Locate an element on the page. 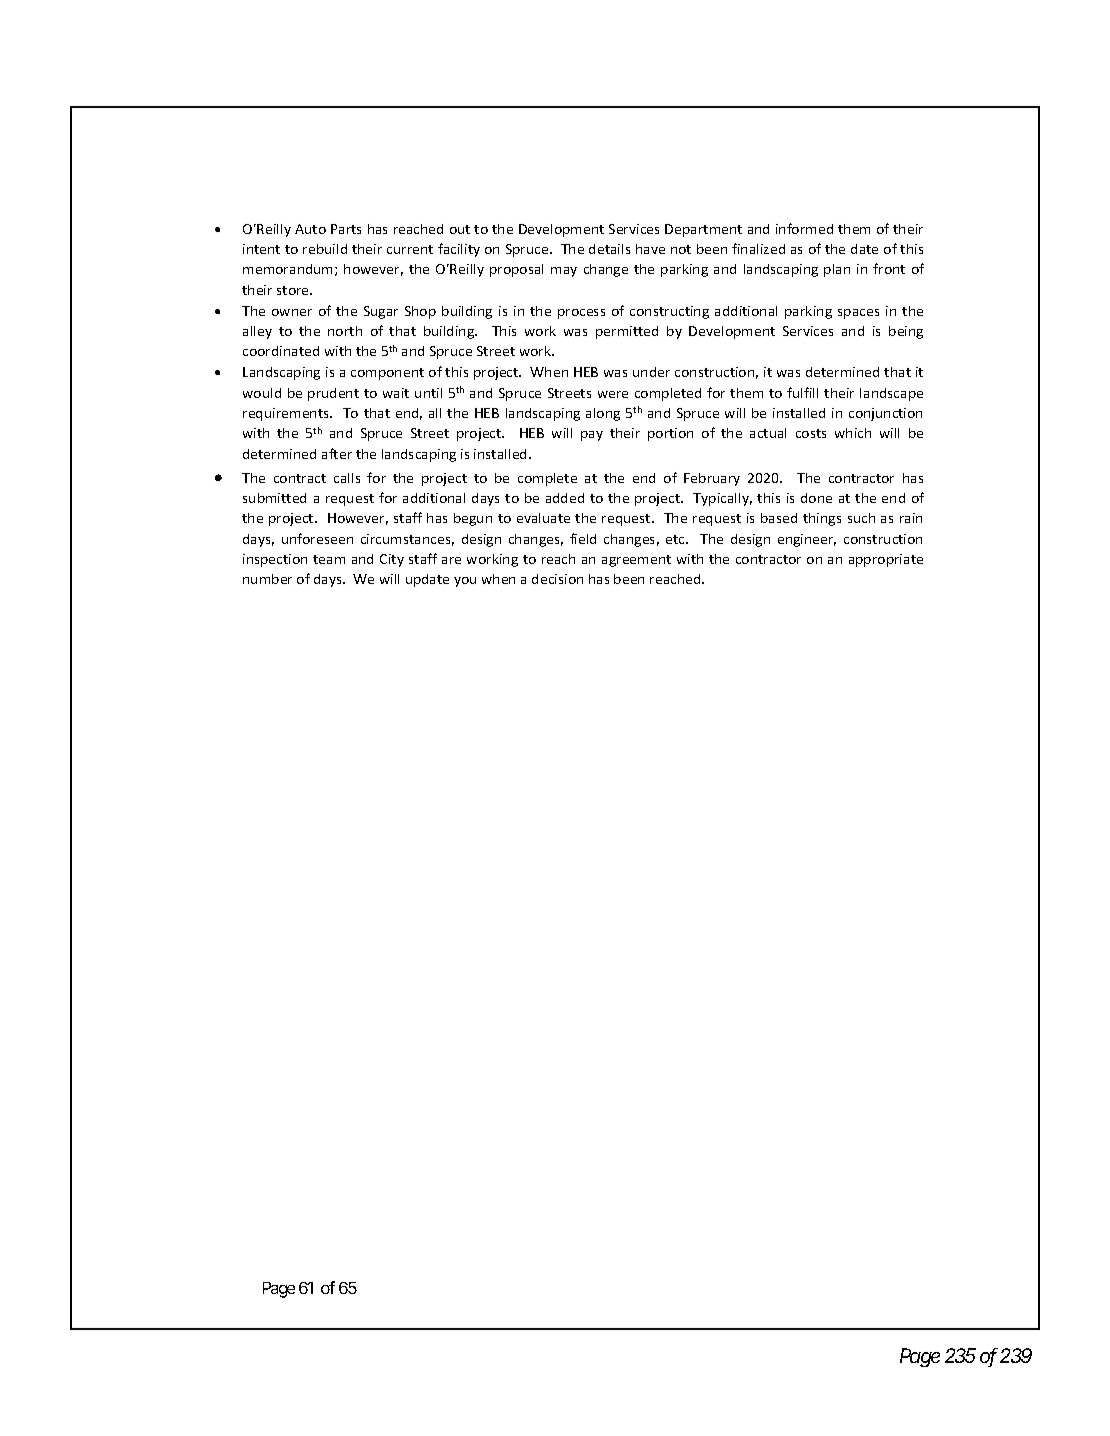 The image size is (1110, 1436). team is located at coordinates (329, 559).
